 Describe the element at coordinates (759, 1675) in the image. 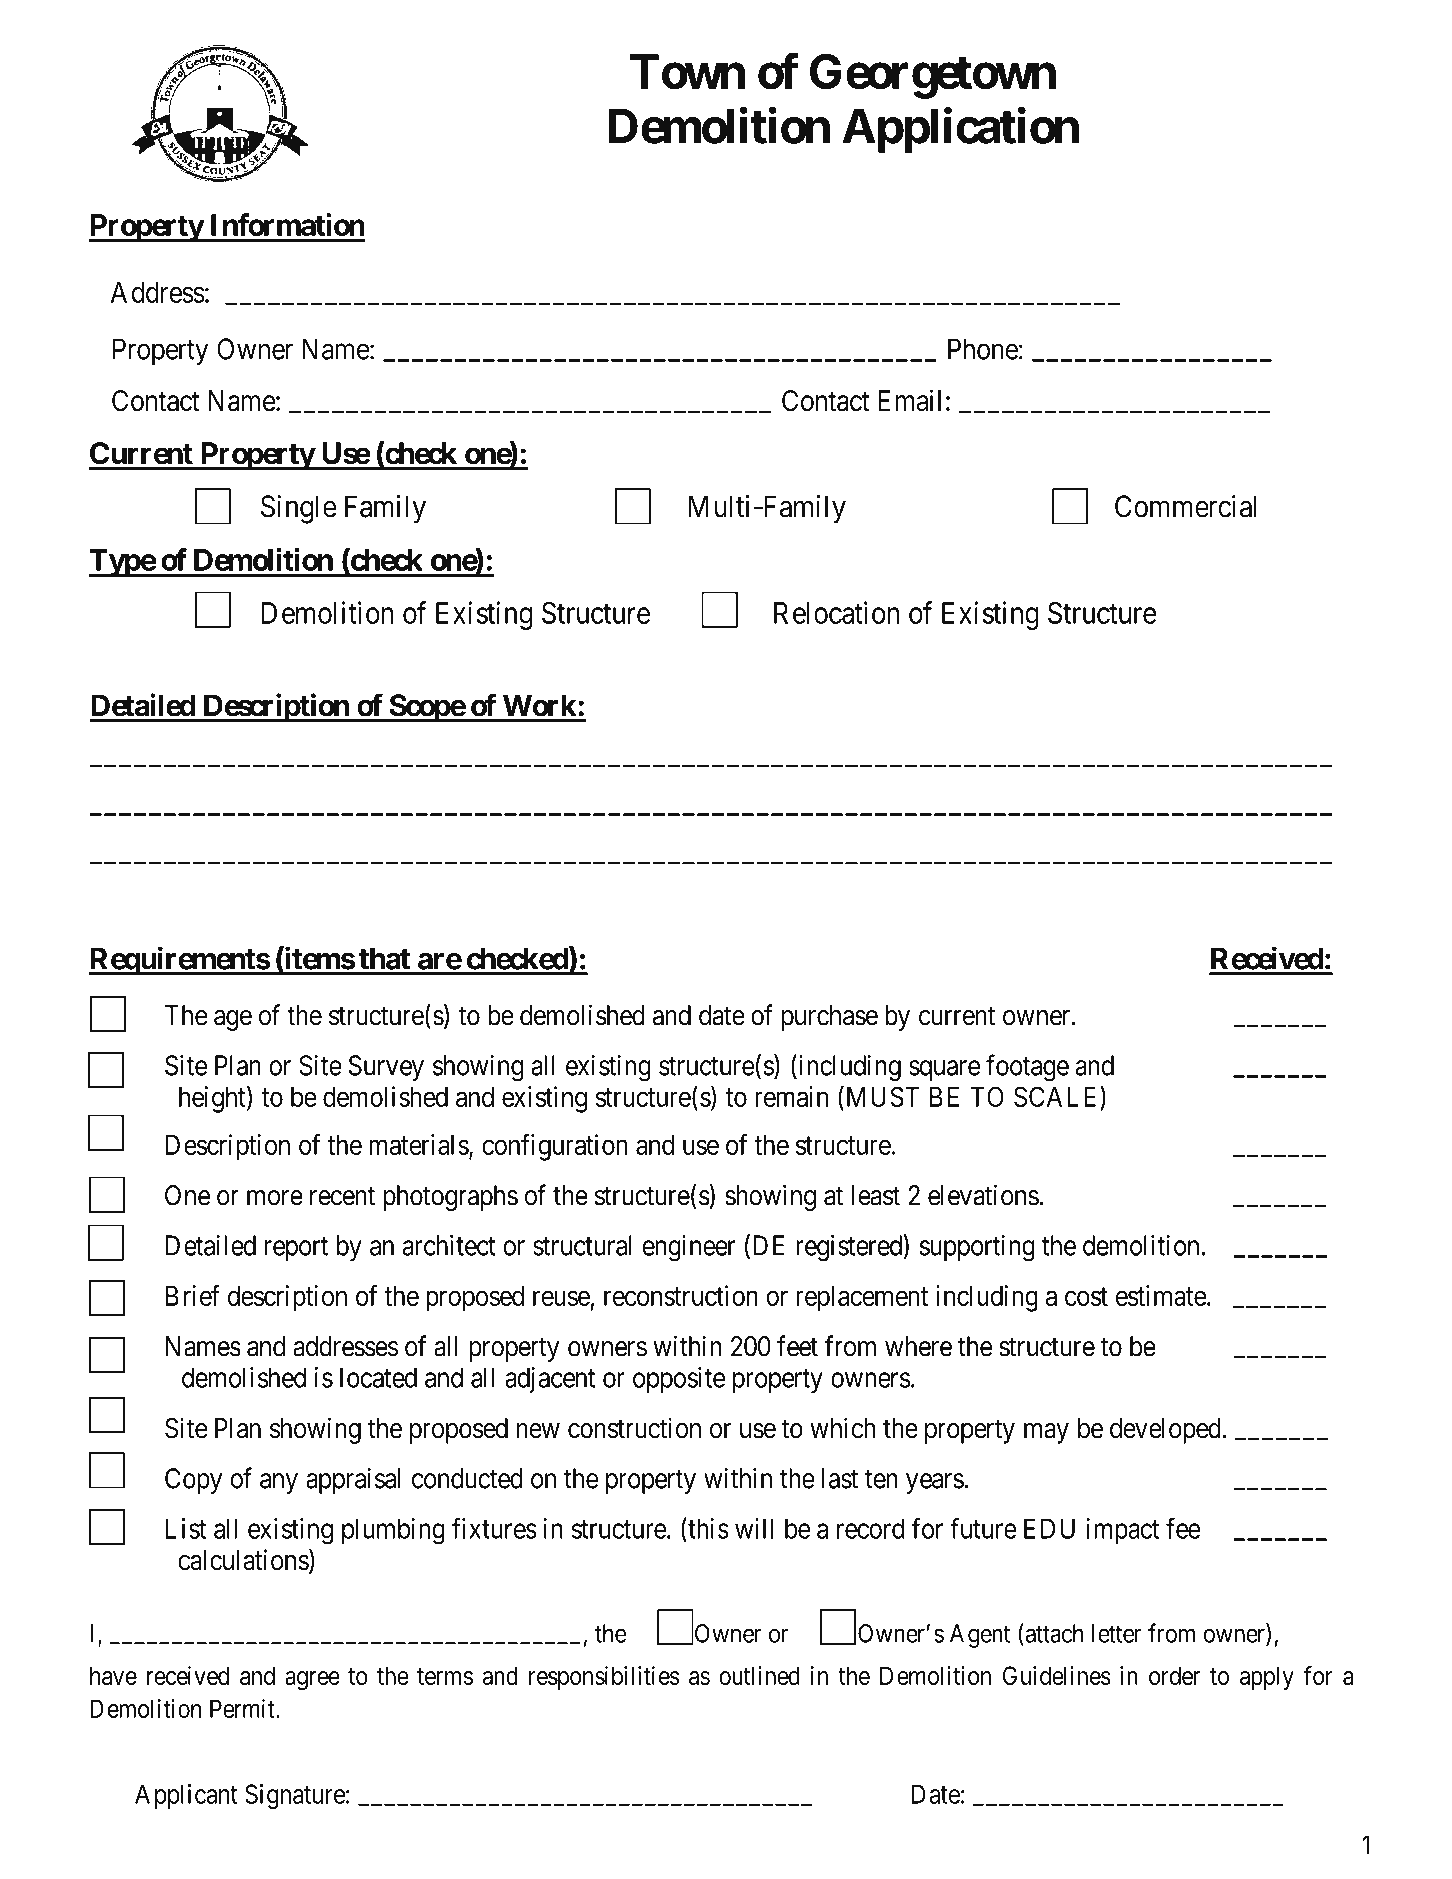

I see `outlined` at that location.
